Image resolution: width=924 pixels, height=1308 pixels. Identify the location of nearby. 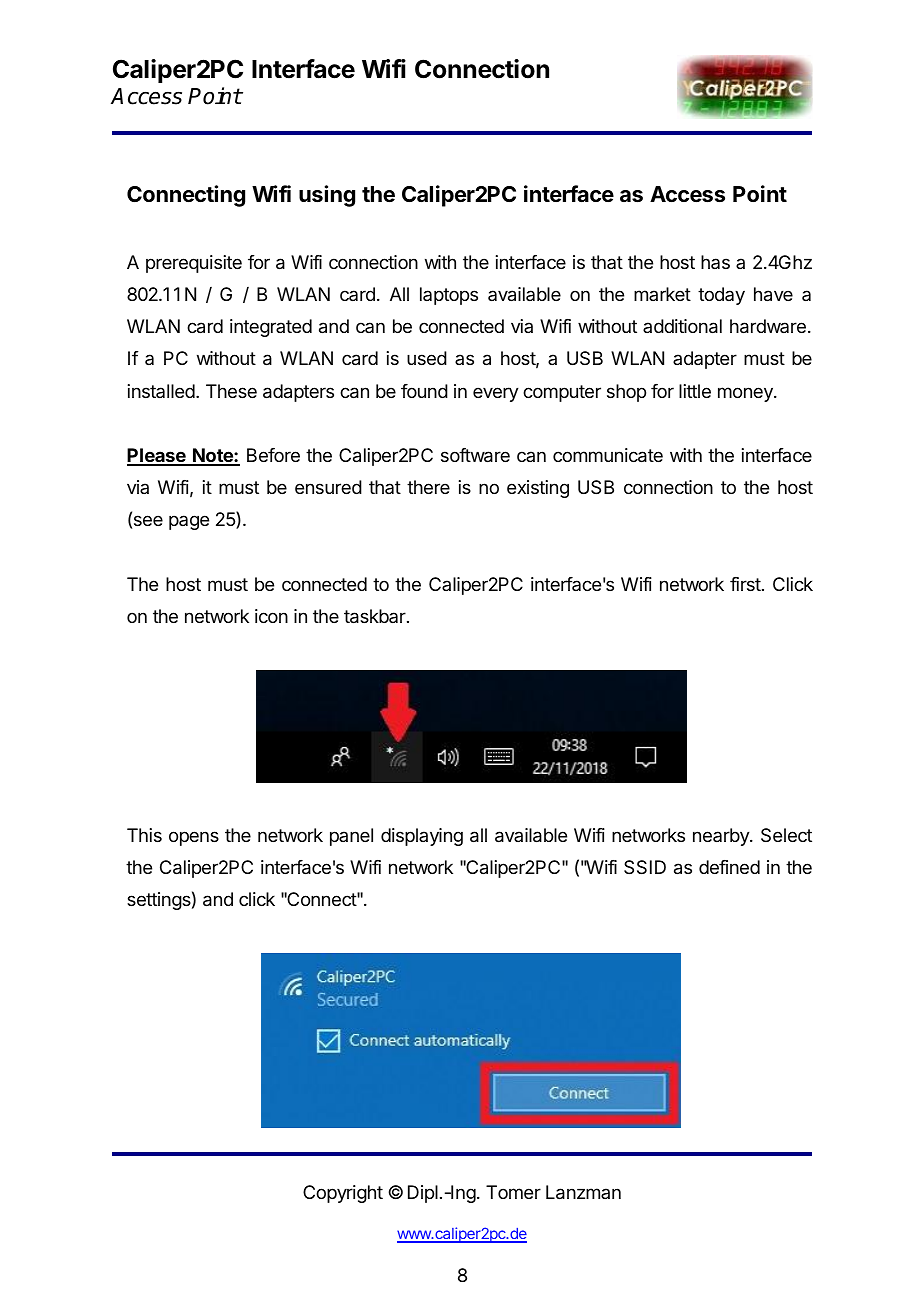
(722, 837).
